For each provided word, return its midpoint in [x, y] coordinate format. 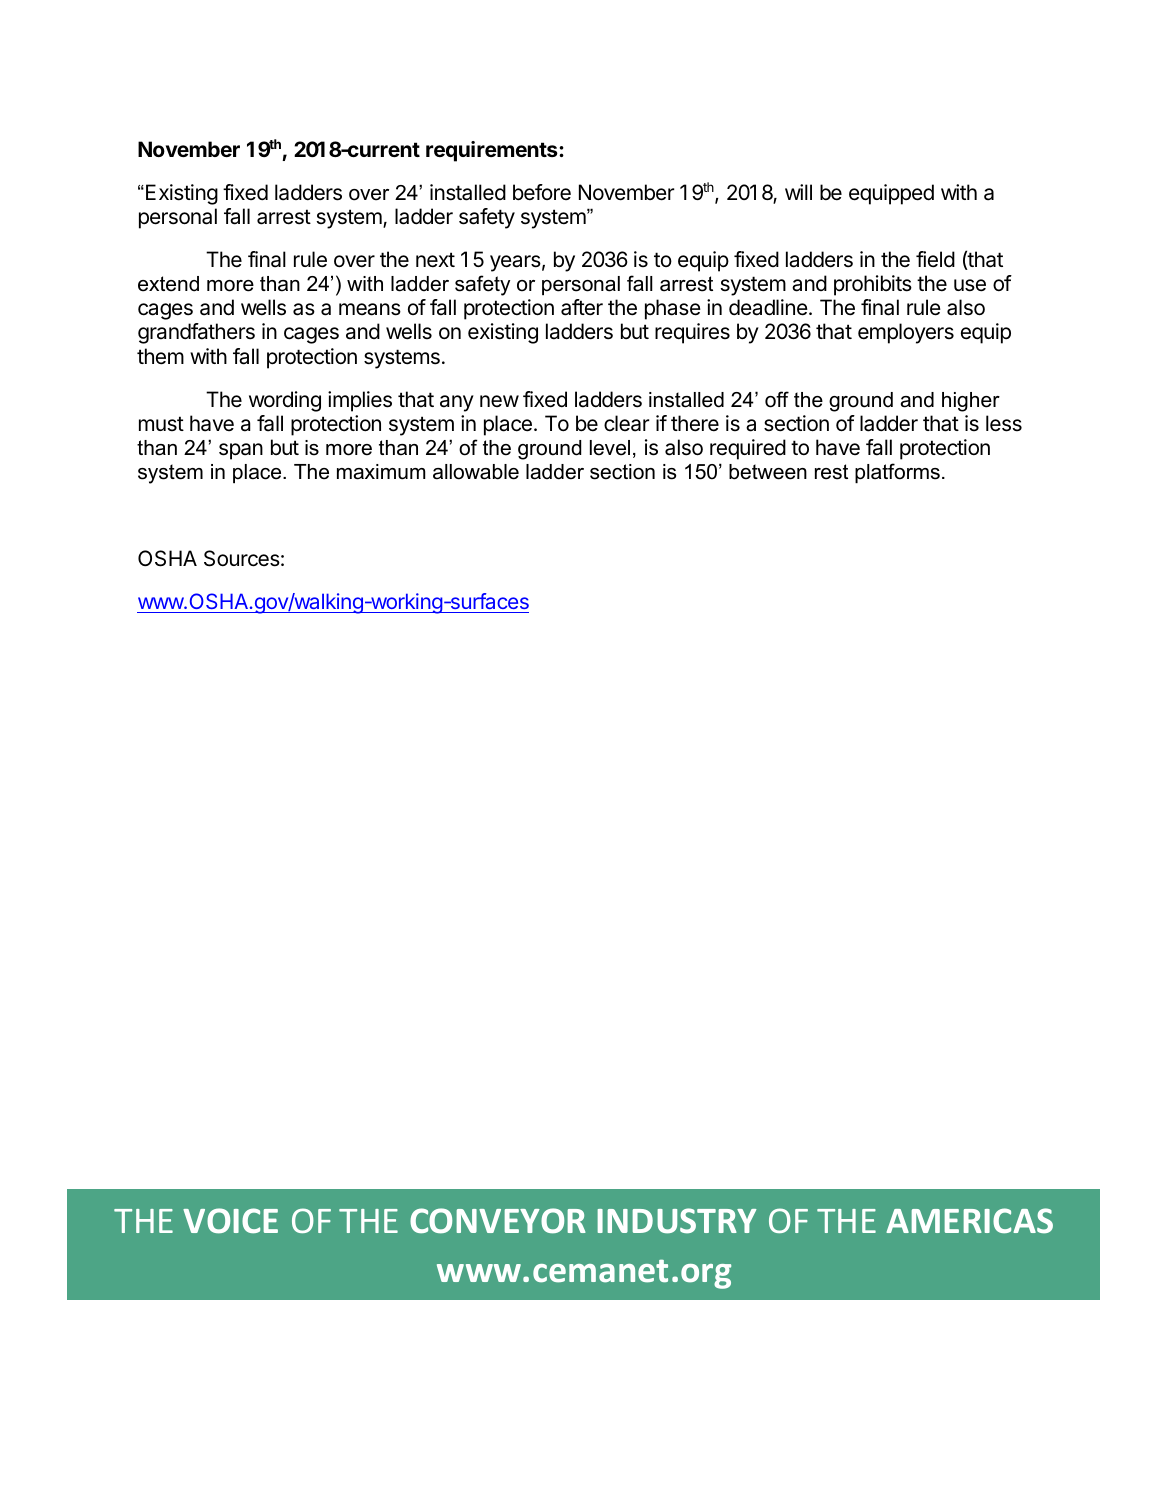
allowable [476, 472]
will [798, 192]
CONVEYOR [498, 1221]
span [241, 451]
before [542, 192]
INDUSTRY [677, 1221]
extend [168, 284]
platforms [897, 473]
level [610, 448]
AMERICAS [969, 1221]
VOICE [230, 1221]
